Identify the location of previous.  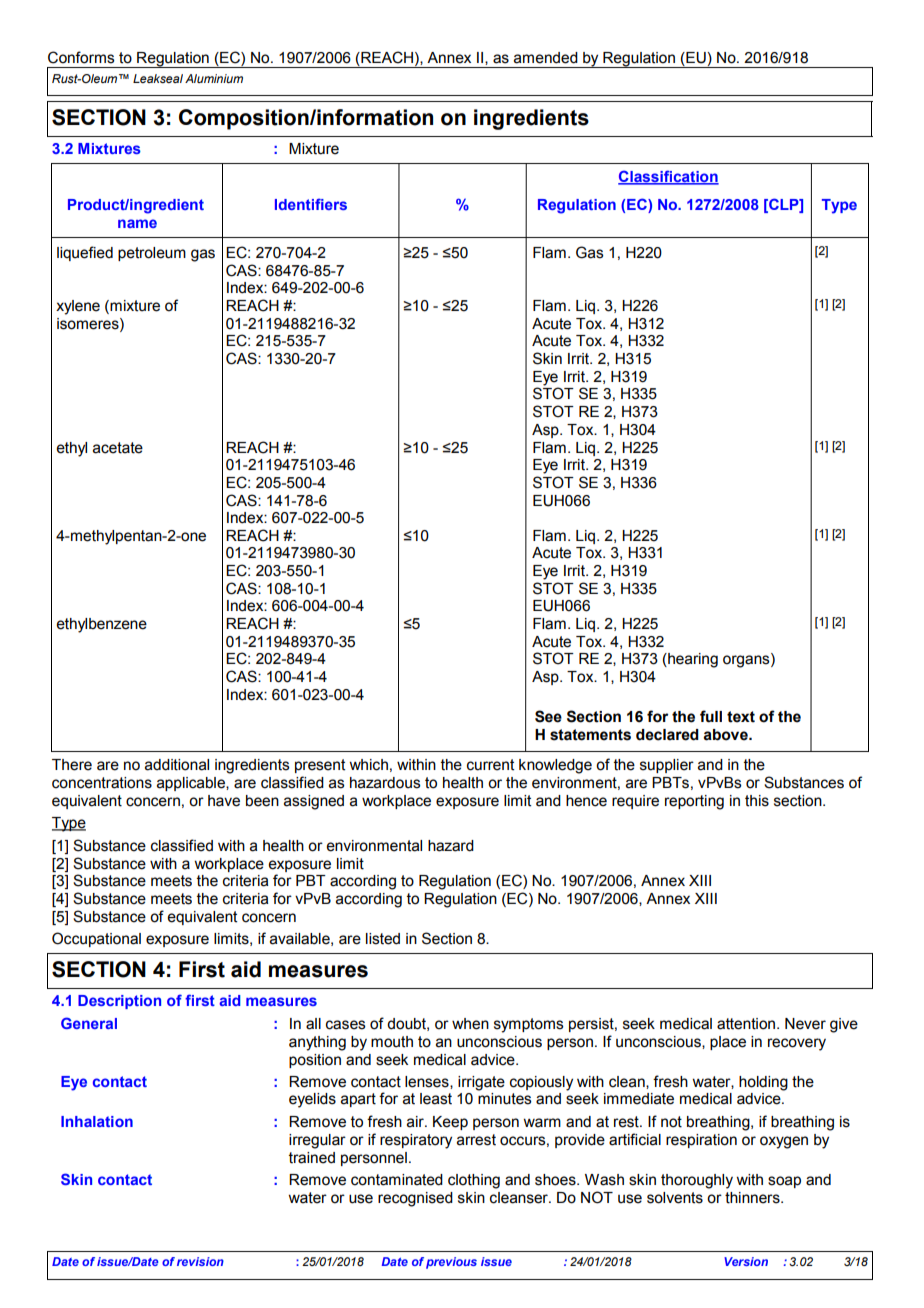
(451, 1263).
